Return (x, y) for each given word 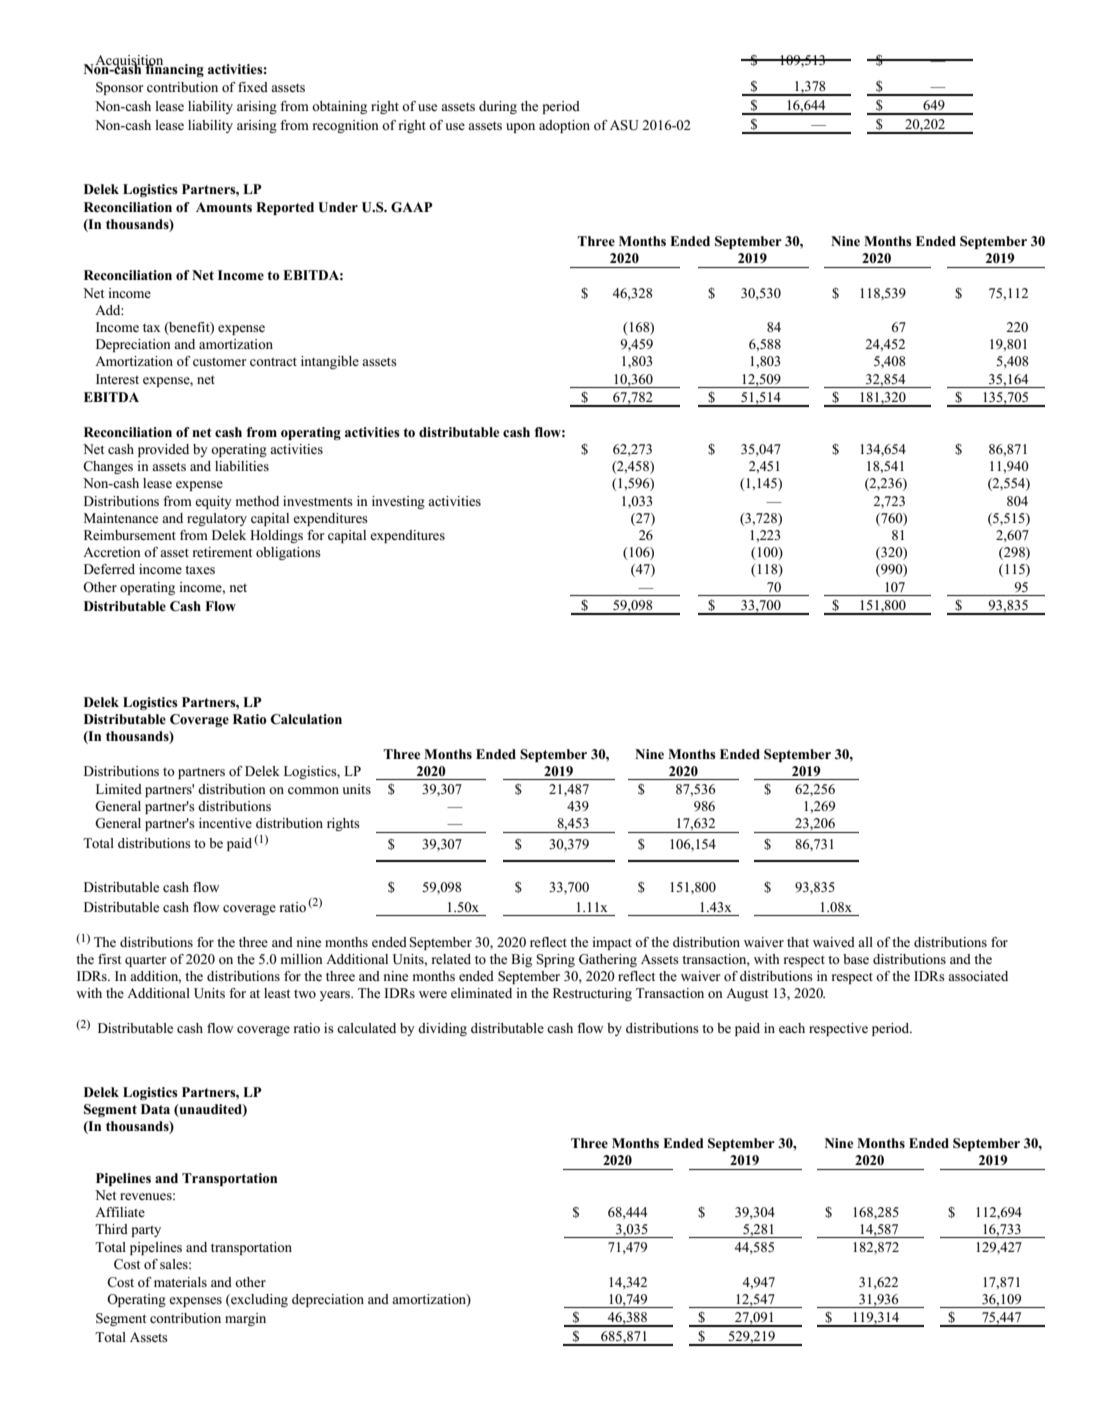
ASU (624, 125)
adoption (564, 126)
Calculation (306, 719)
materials (180, 1282)
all (865, 942)
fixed (253, 87)
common (313, 790)
